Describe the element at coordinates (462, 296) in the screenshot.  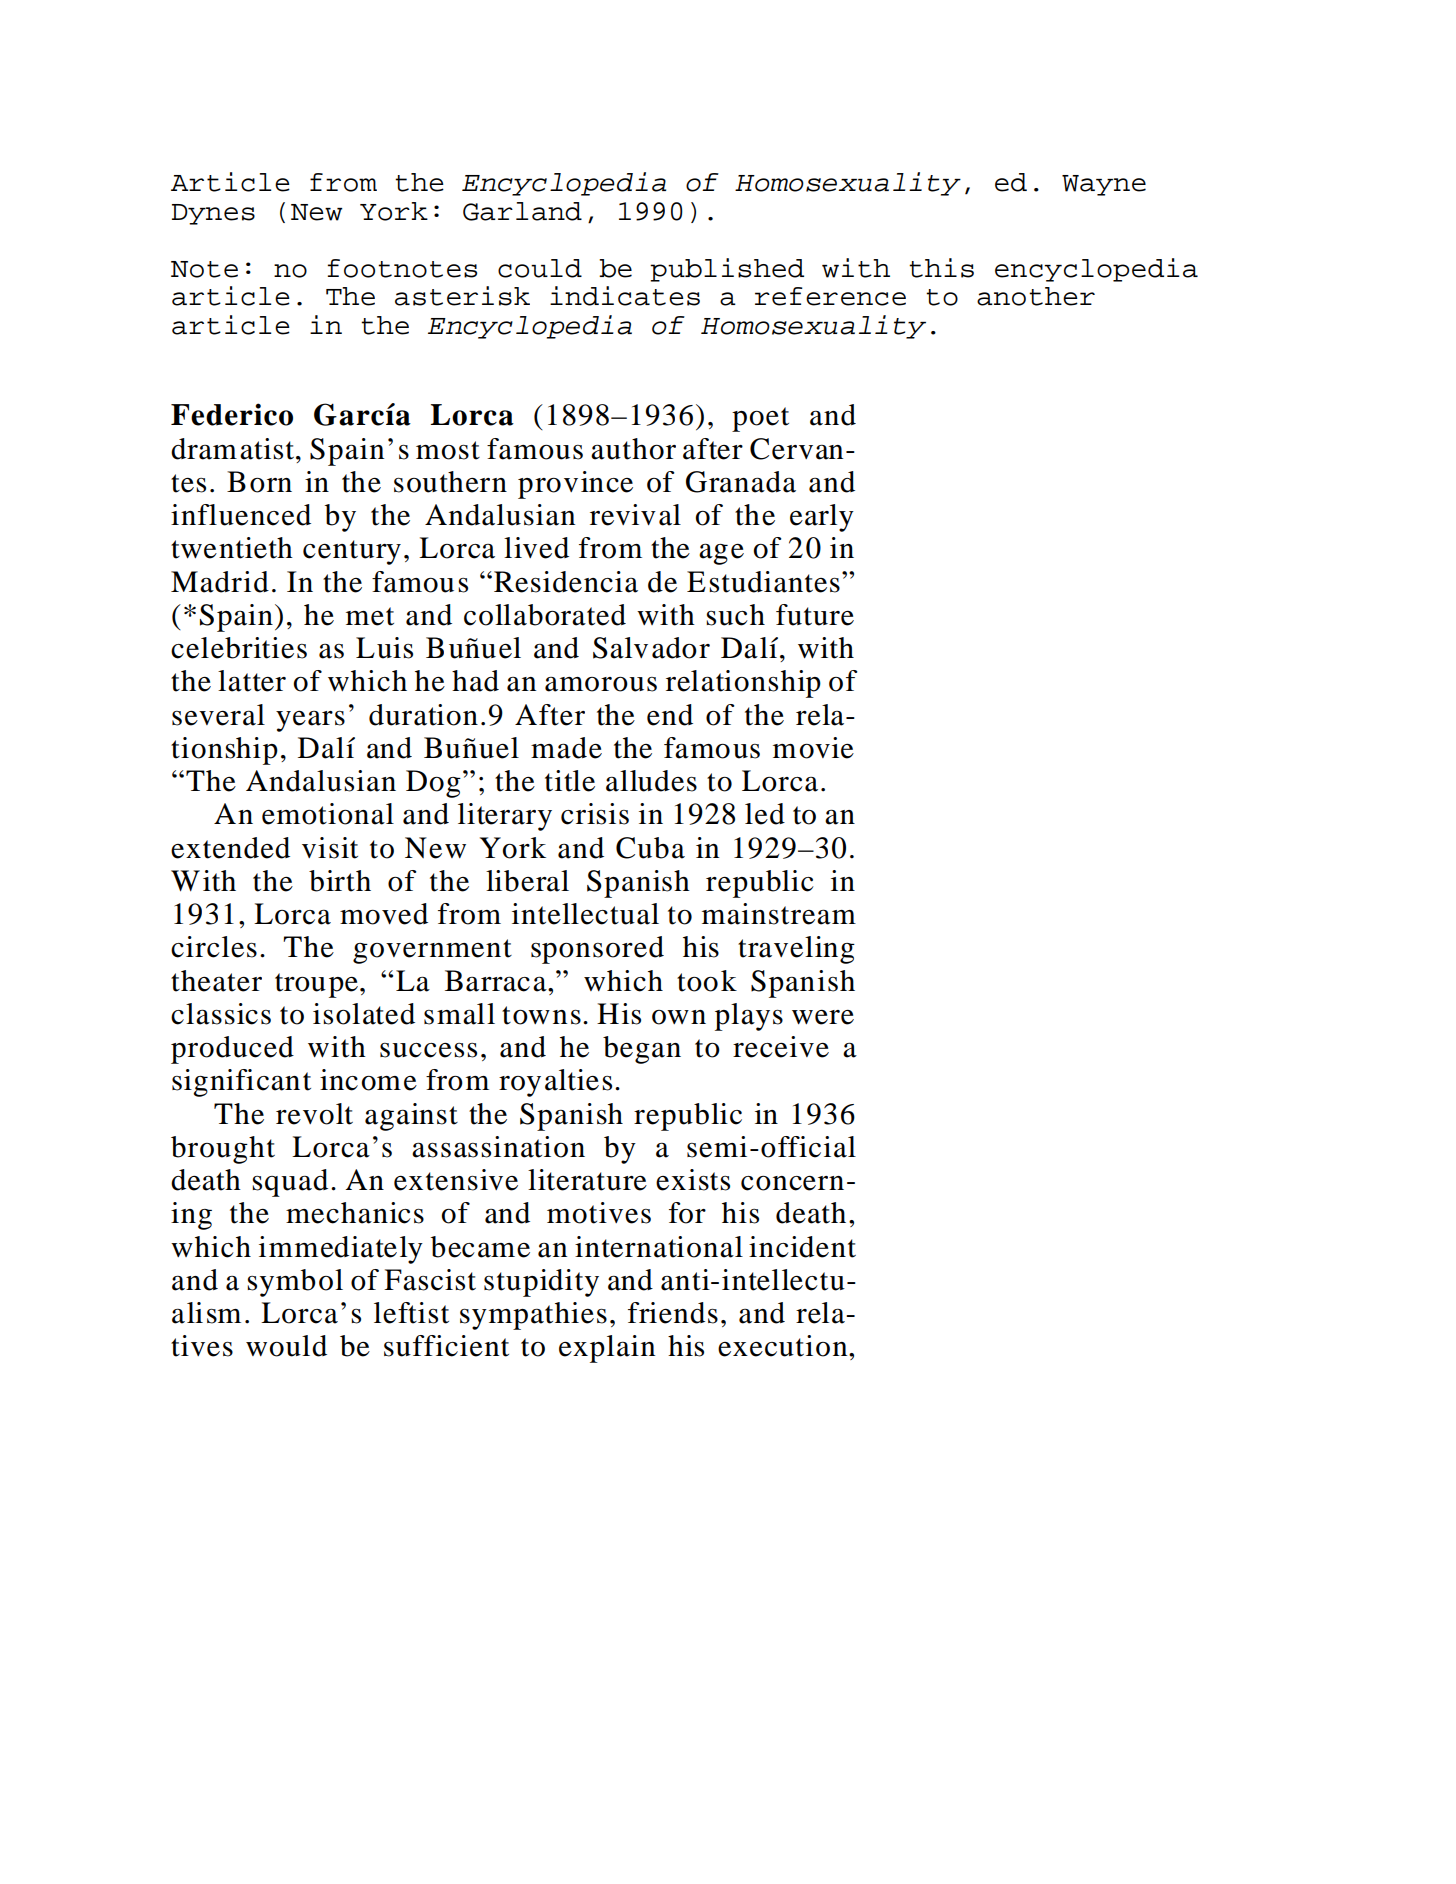
I see `asterisk` at that location.
